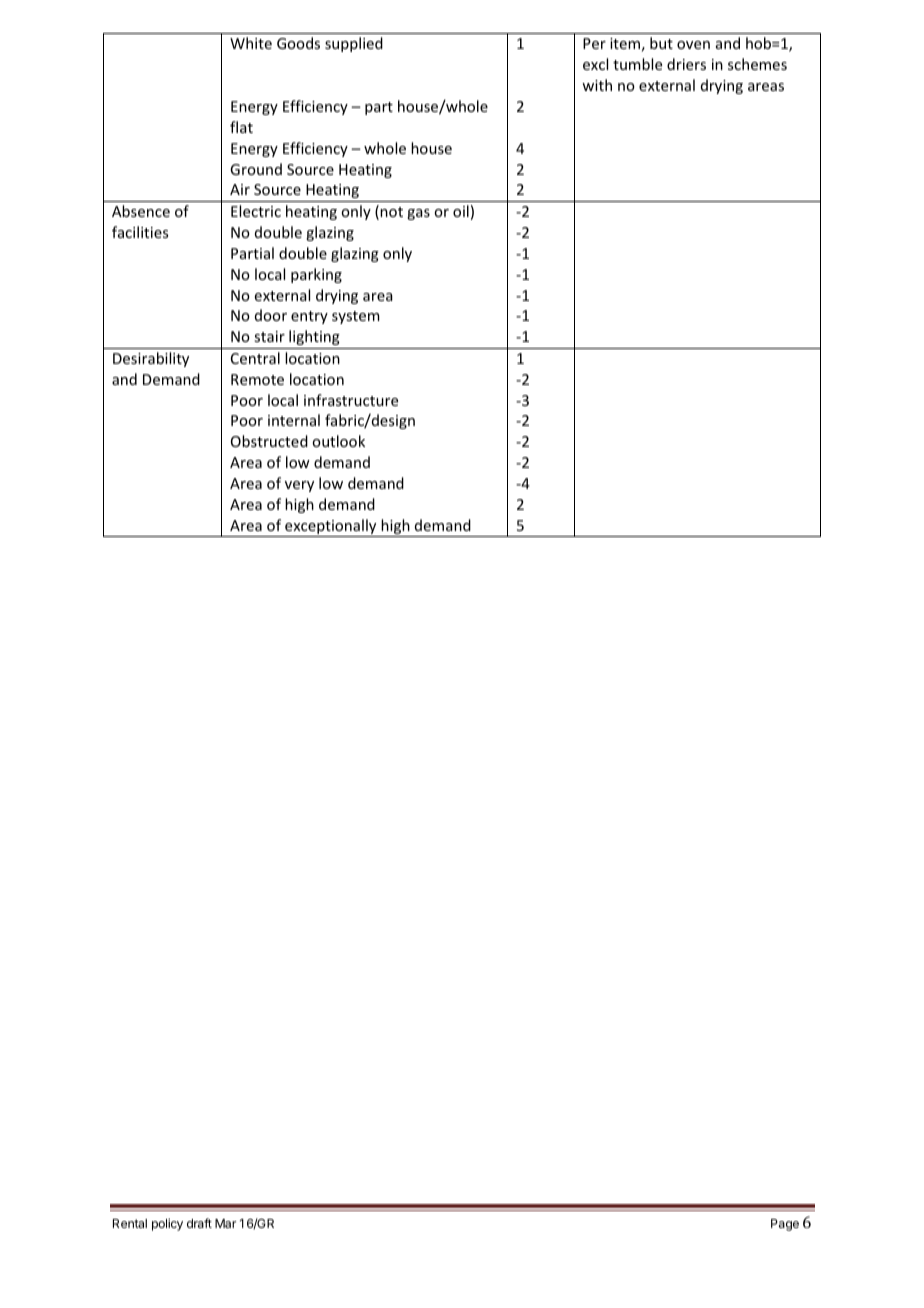 This screenshot has width=924, height=1308. Describe the element at coordinates (354, 44) in the screenshot. I see `supplied` at that location.
